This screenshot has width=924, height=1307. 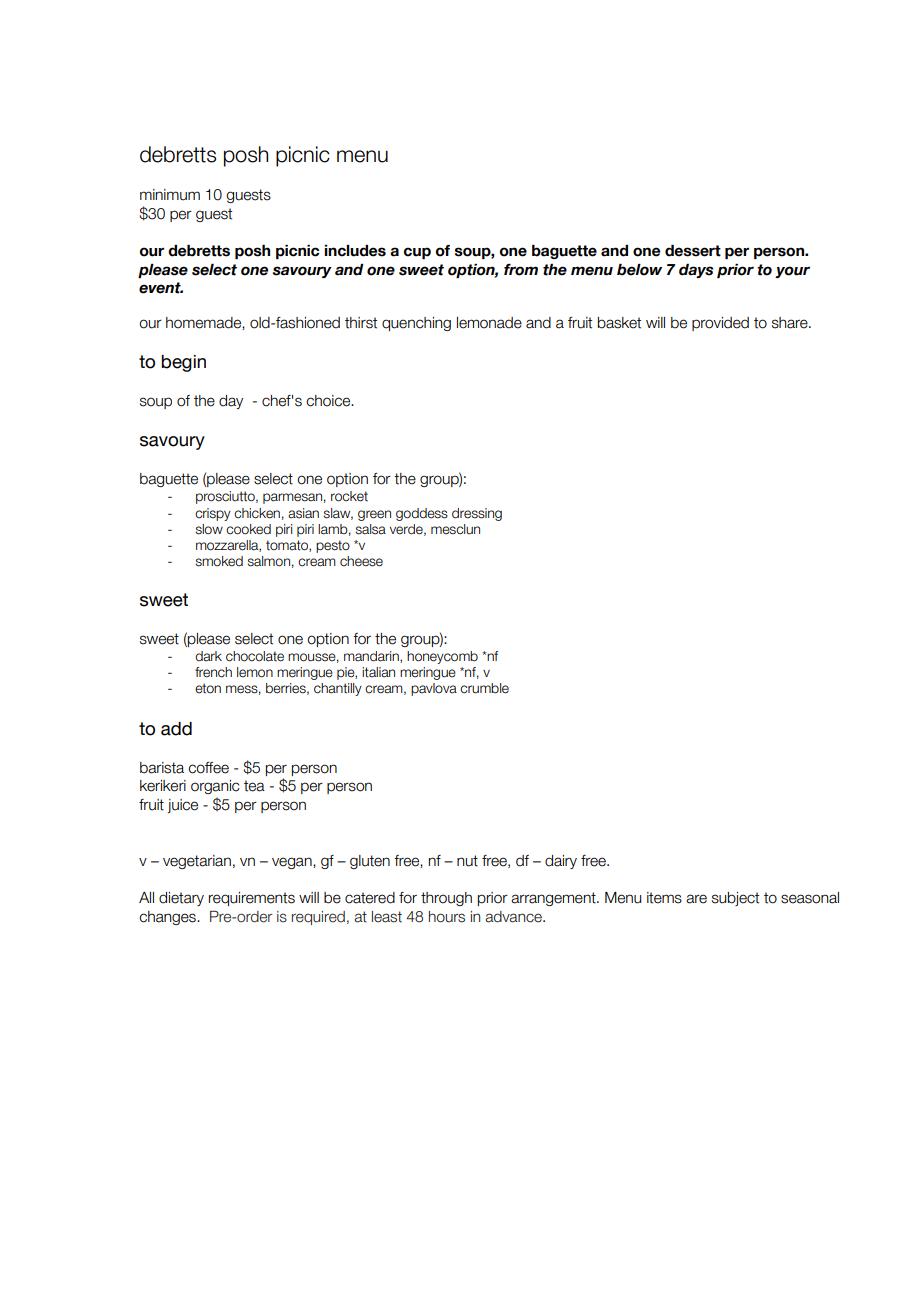 I want to click on honeycomb, so click(x=442, y=657).
